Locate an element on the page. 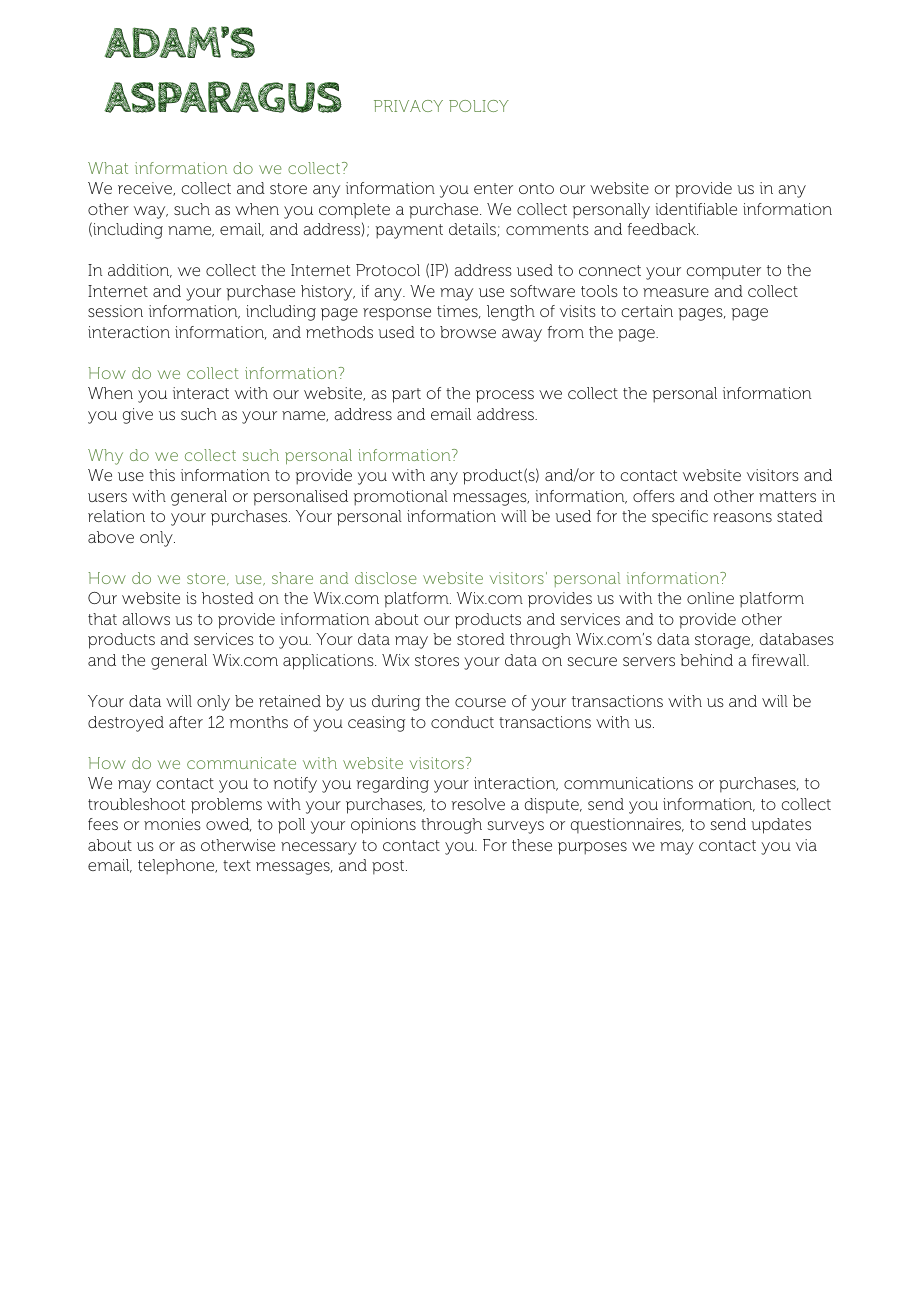 The image size is (924, 1308). reasons is located at coordinates (742, 517).
